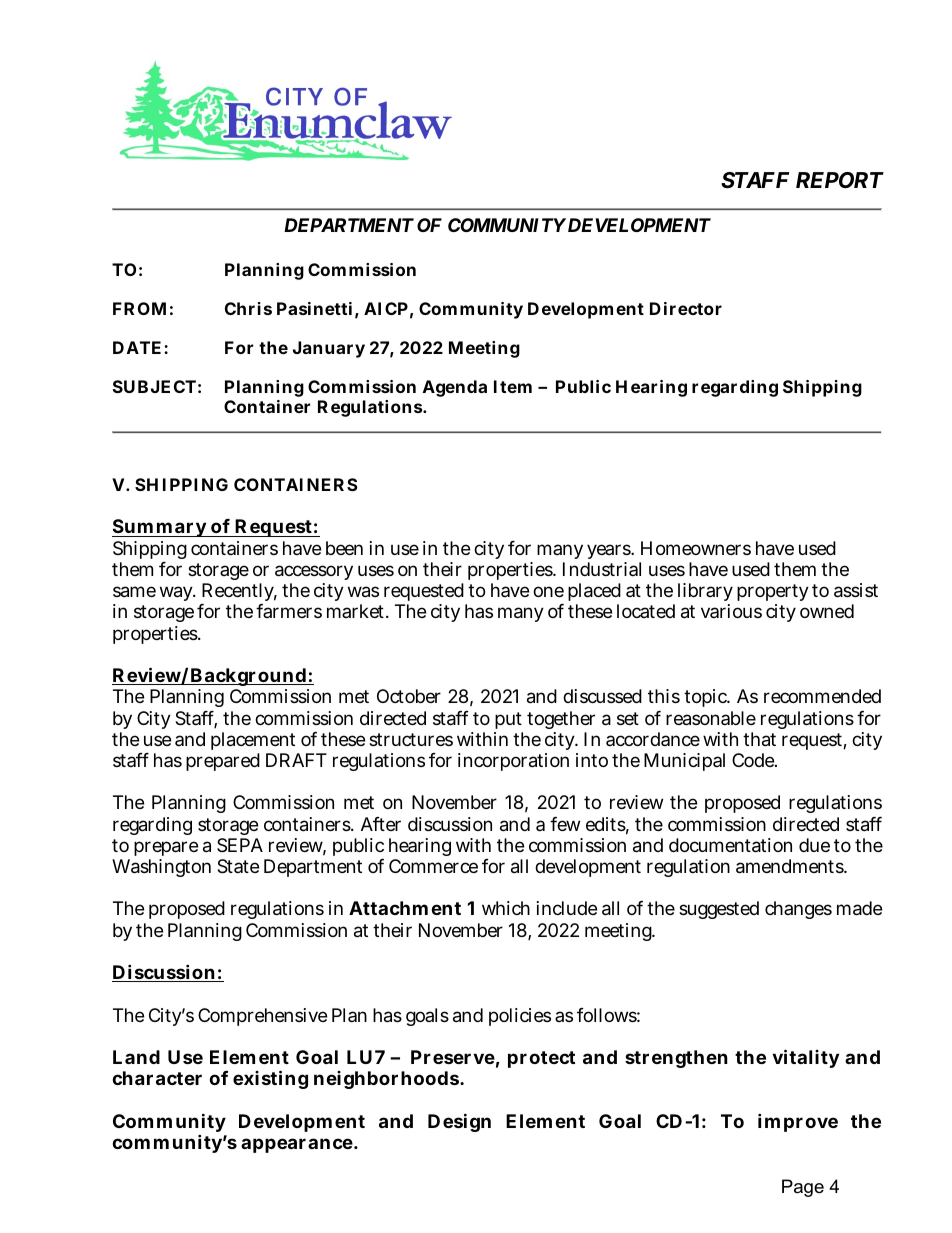  Describe the element at coordinates (840, 180) in the page. I see `REPORT` at that location.
